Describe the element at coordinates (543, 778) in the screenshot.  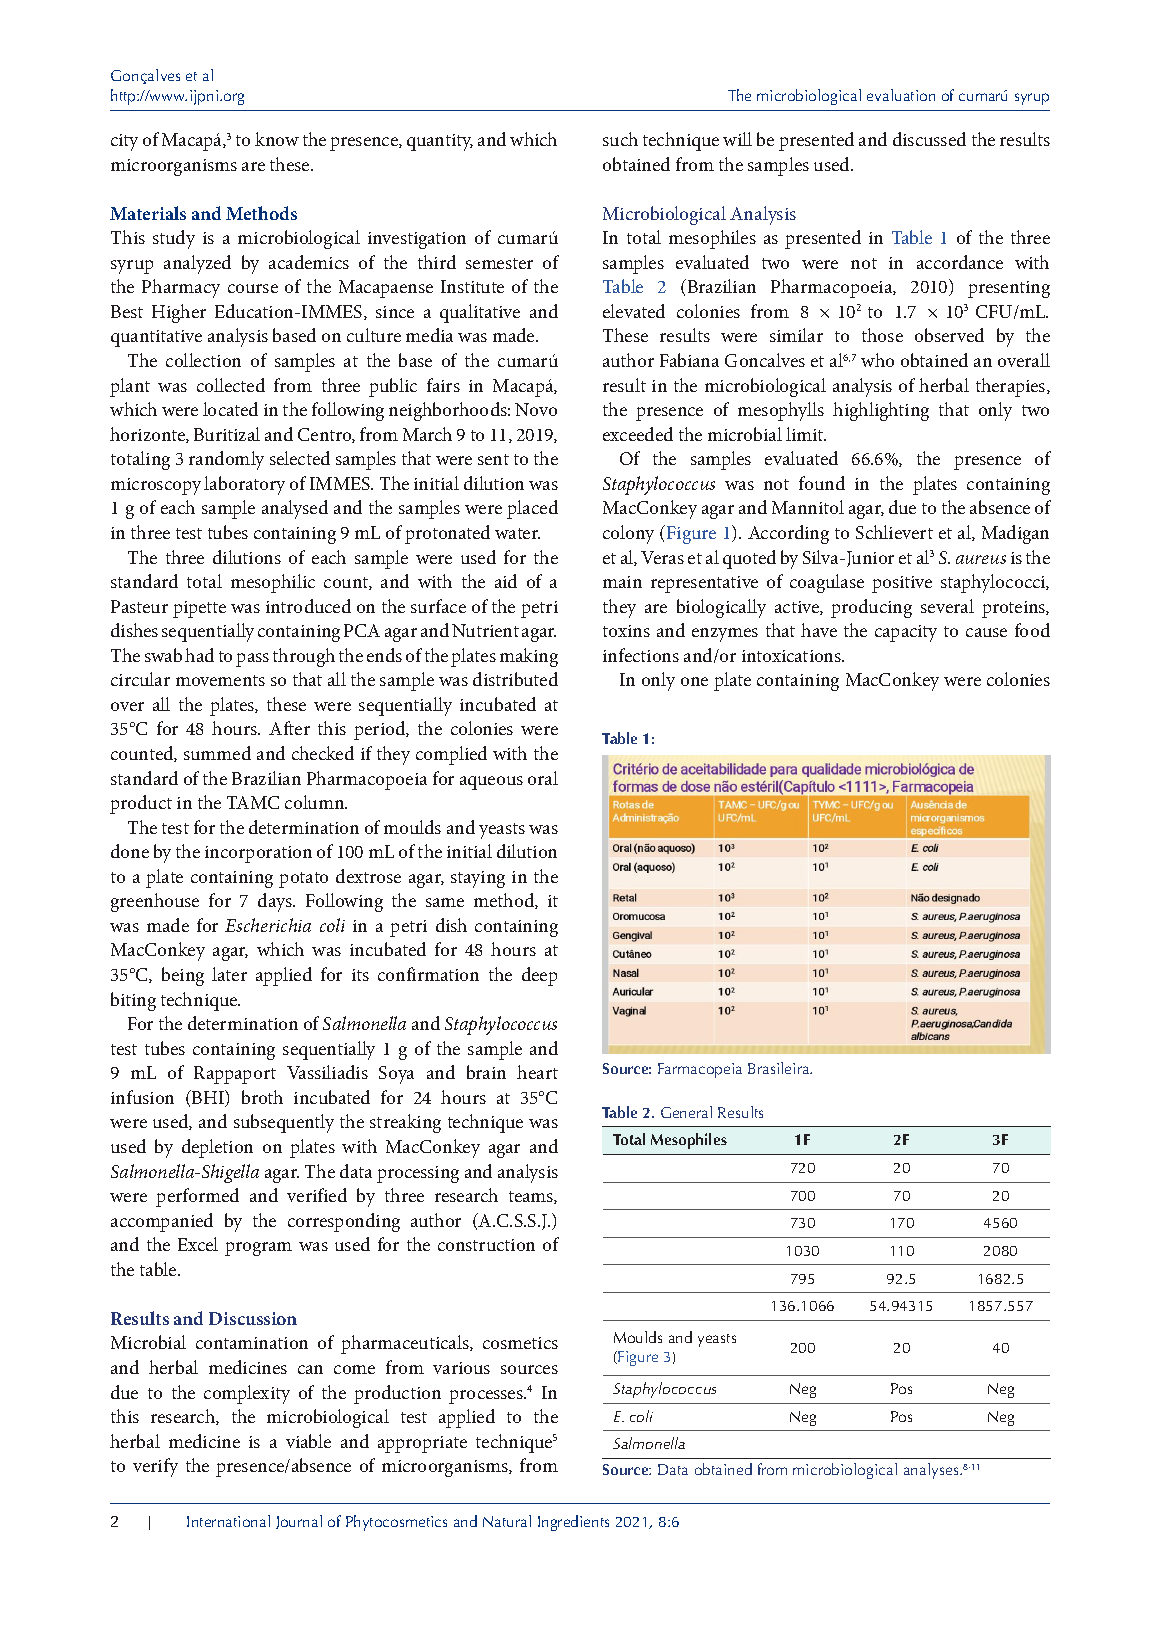
I see `oral` at that location.
